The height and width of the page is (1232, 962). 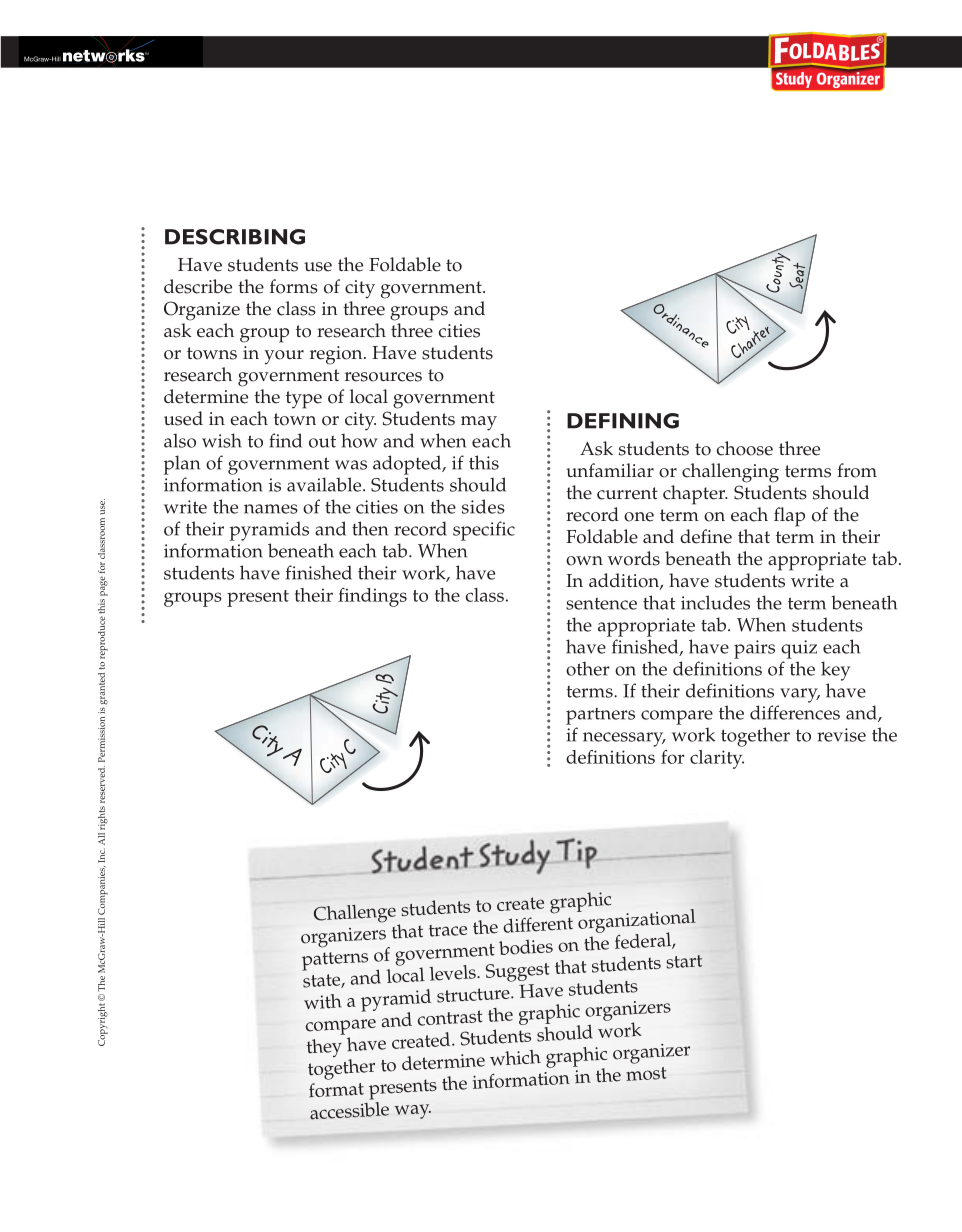 What do you see at coordinates (600, 716) in the page?
I see `partners` at bounding box center [600, 716].
